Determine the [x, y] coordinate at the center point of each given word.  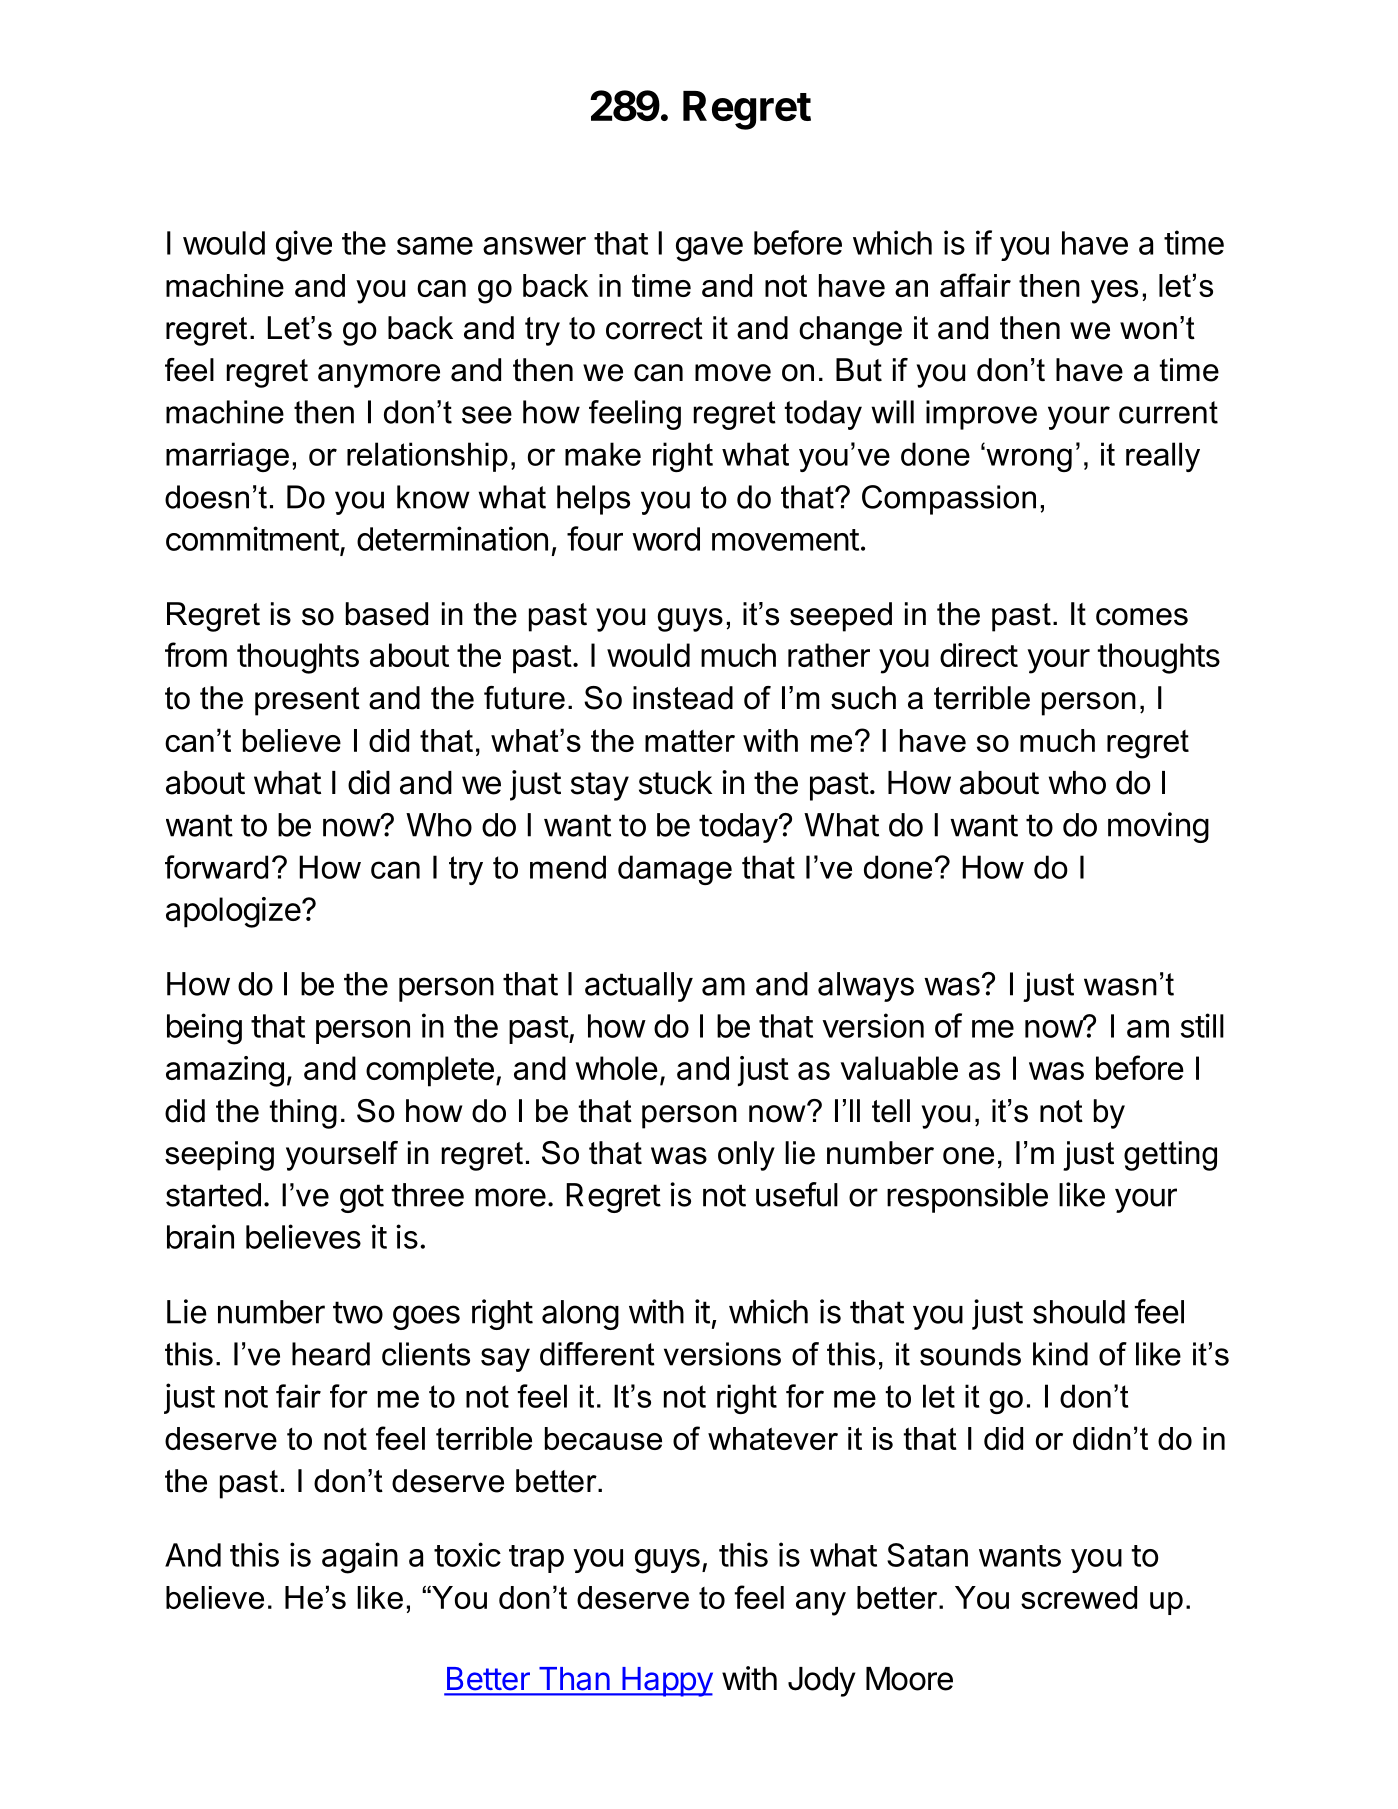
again [360, 1558]
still [1202, 1025]
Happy [666, 1682]
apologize [233, 912]
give [304, 246]
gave [709, 249]
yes [1114, 292]
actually [639, 987]
